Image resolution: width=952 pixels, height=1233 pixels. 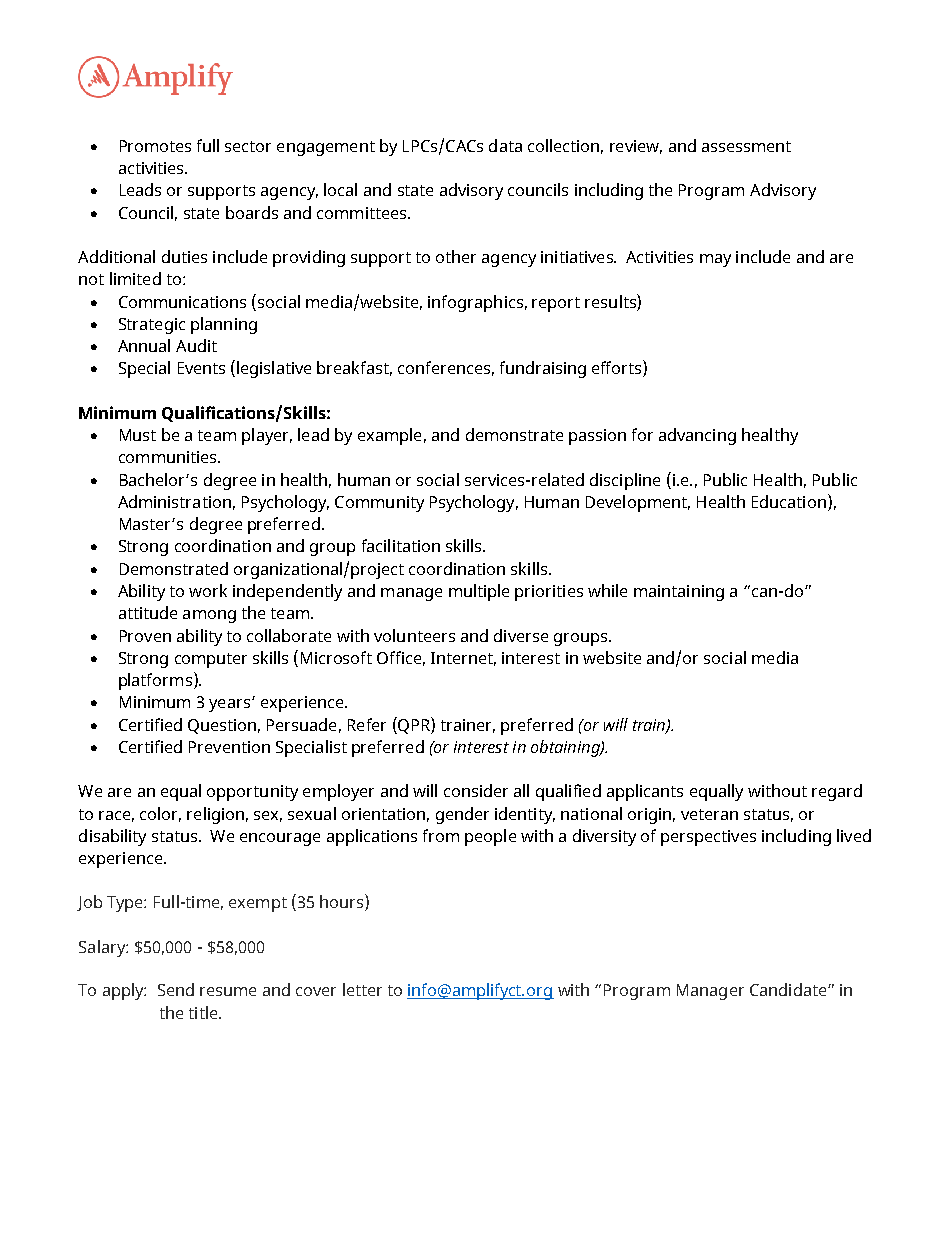 What do you see at coordinates (697, 436) in the image?
I see `advancing` at bounding box center [697, 436].
